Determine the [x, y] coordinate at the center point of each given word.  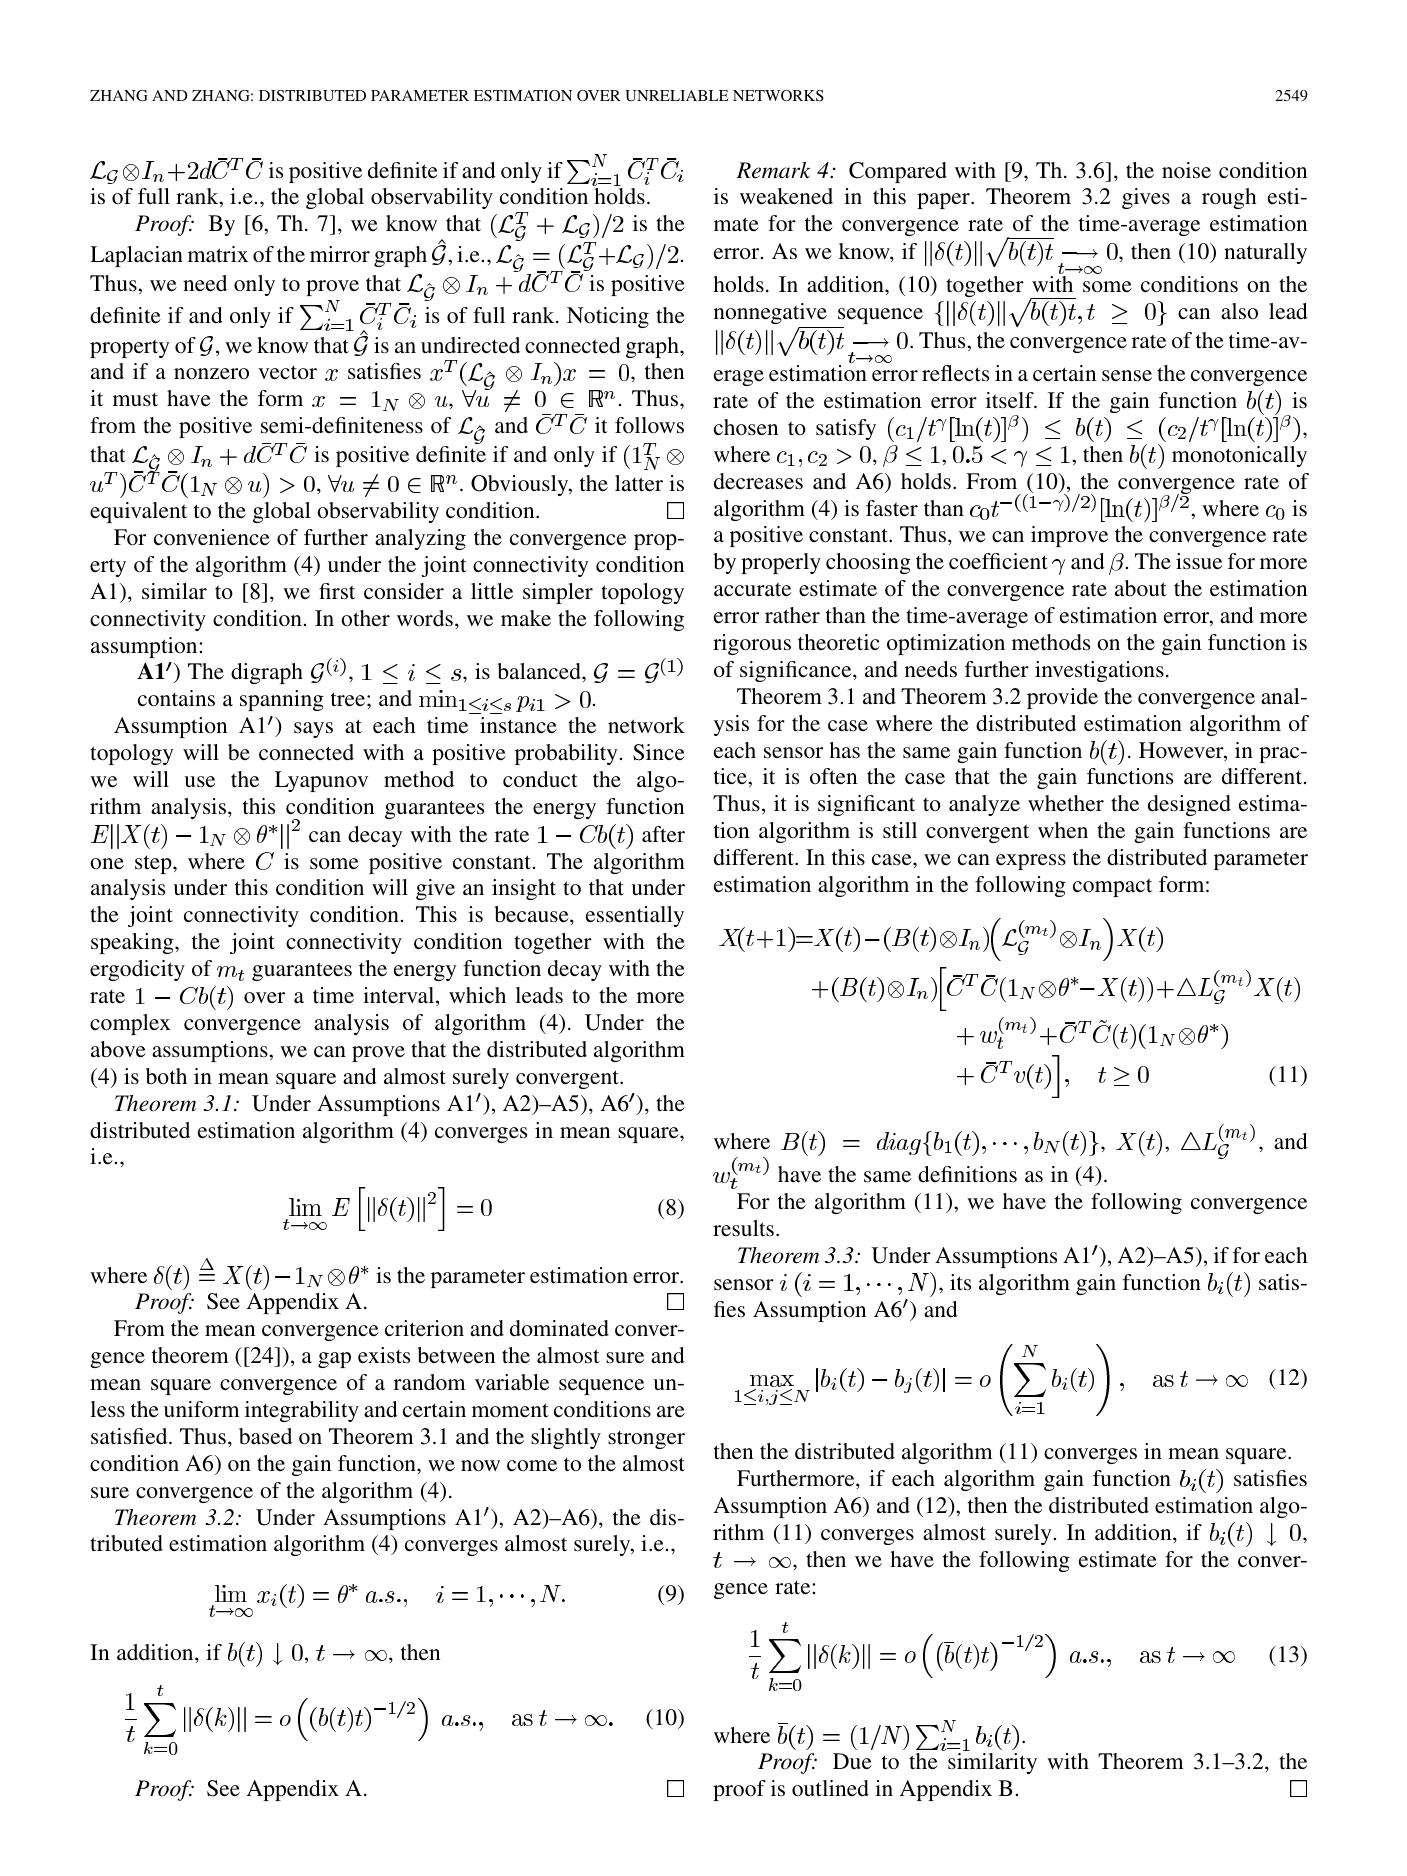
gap [334, 1360]
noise [1186, 170]
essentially [635, 916]
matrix [218, 254]
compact [1112, 887]
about [1141, 588]
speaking [133, 943]
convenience [212, 537]
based [265, 1436]
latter [639, 483]
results [743, 1228]
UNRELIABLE [677, 96]
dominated [559, 1328]
